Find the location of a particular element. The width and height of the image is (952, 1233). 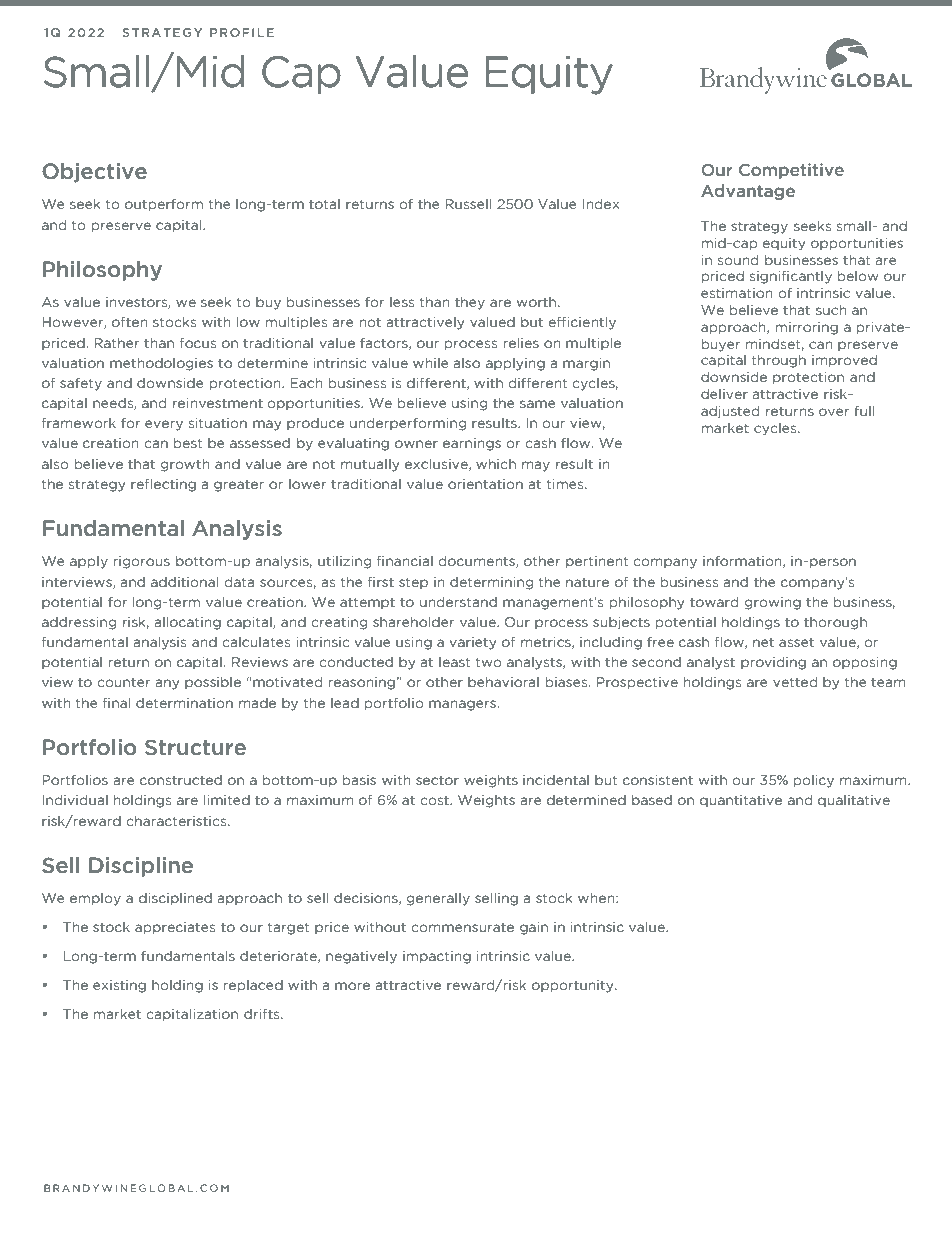

they is located at coordinates (470, 303).
